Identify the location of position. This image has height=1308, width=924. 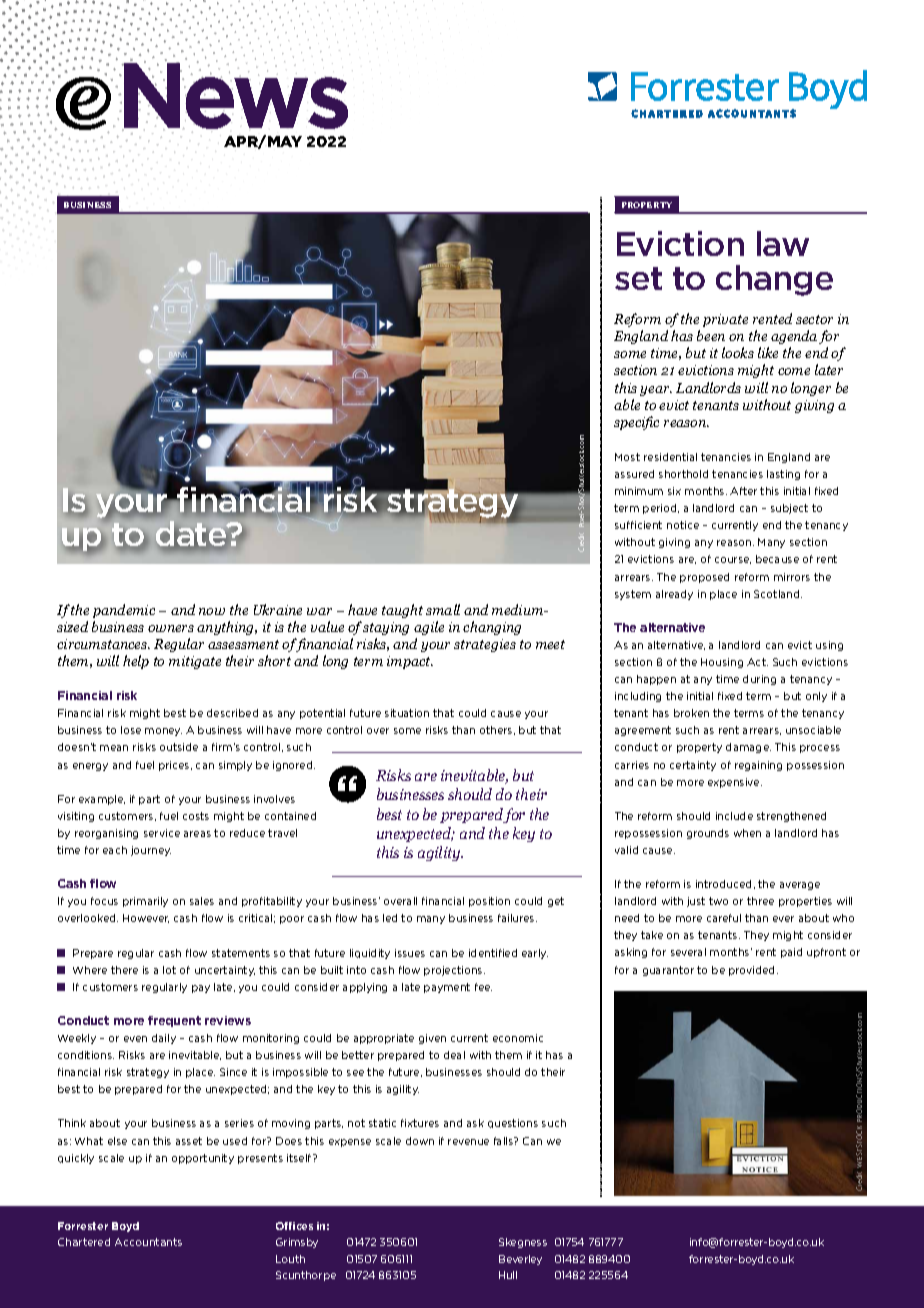
(489, 902).
